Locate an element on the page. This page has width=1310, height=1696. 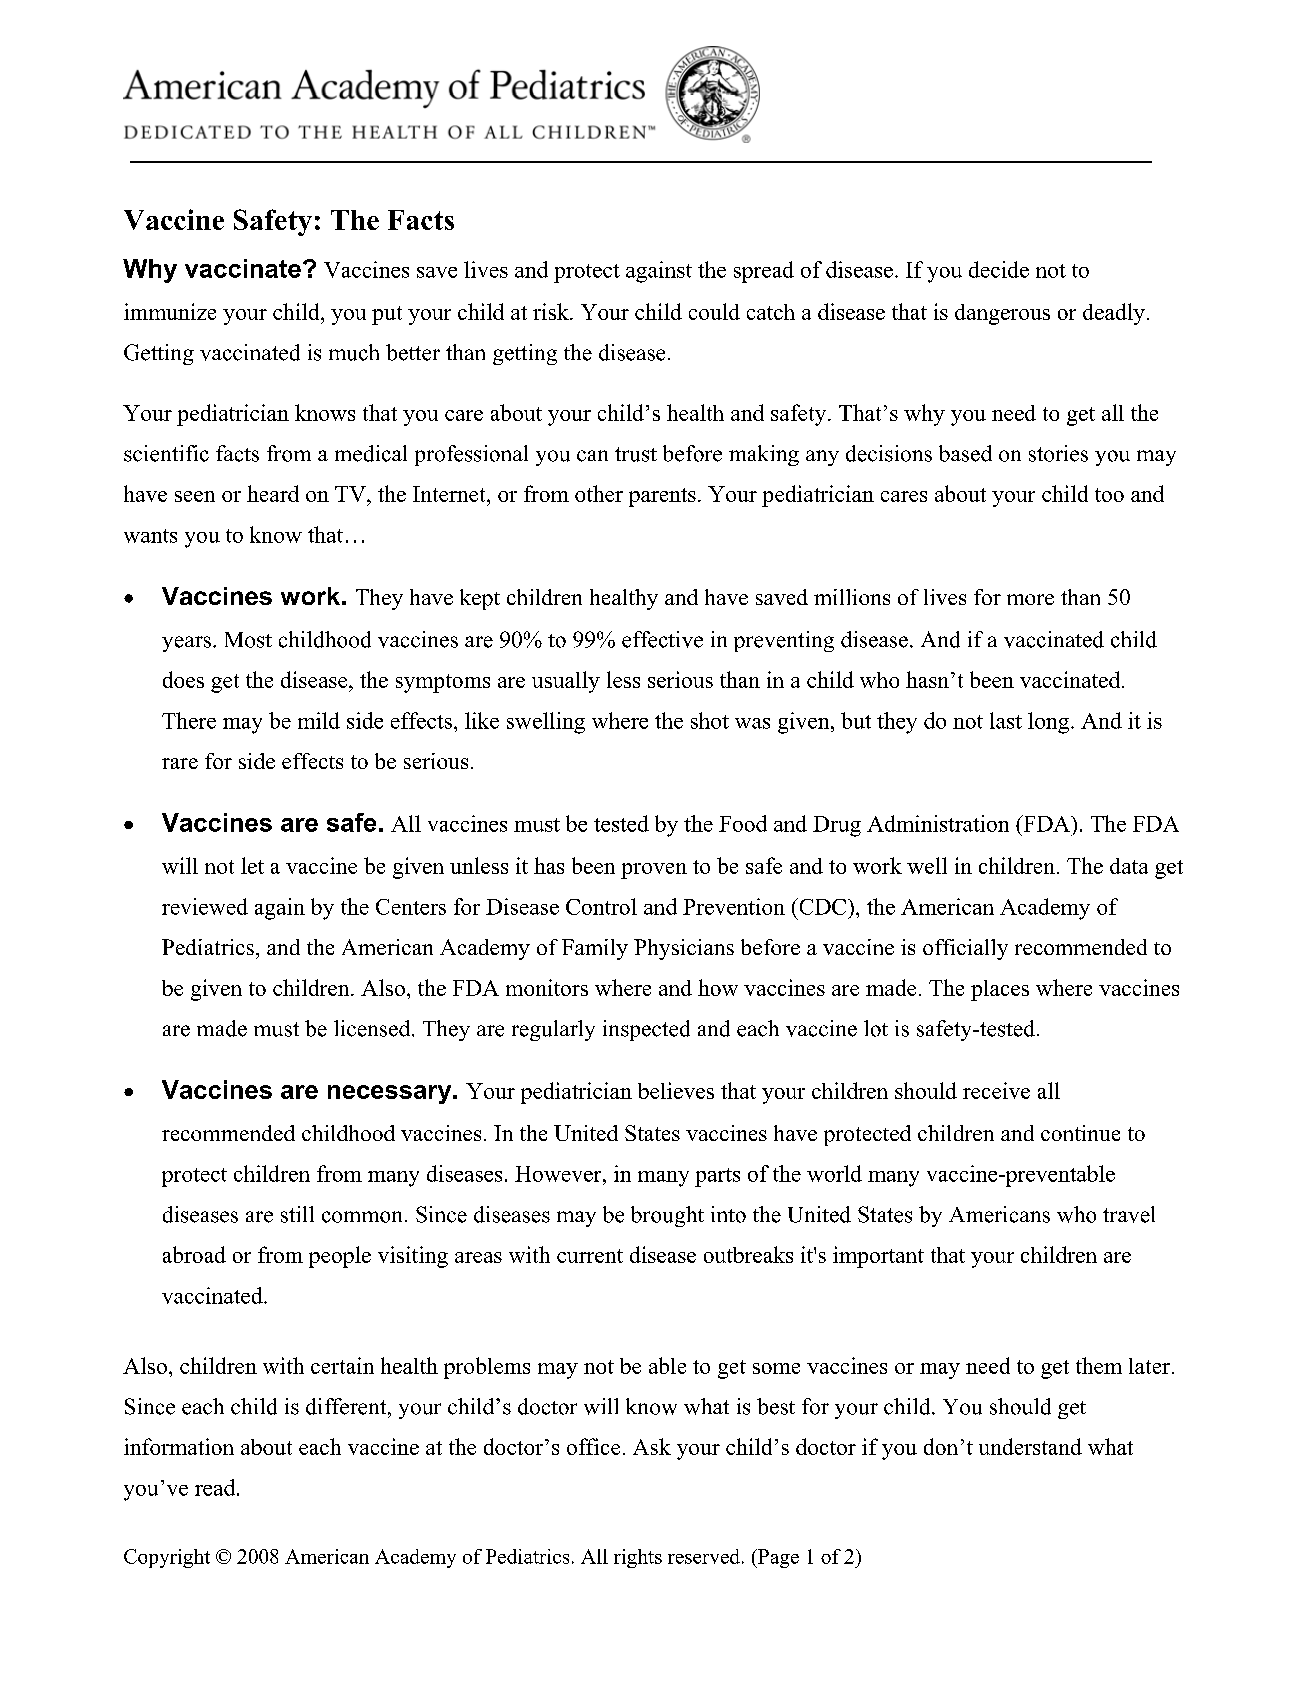
dangerous is located at coordinates (1002, 314).
